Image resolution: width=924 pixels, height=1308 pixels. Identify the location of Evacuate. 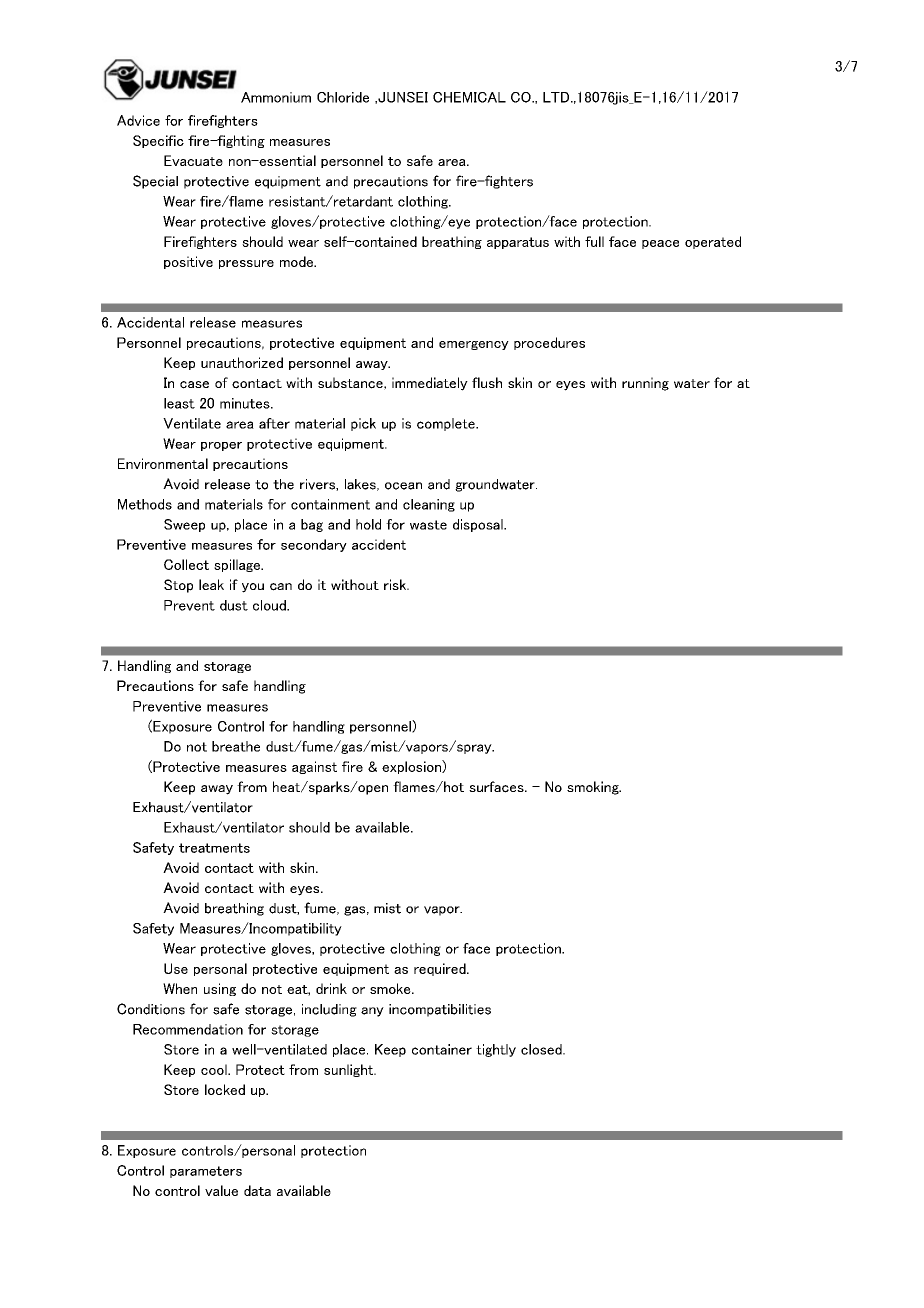
(193, 160).
